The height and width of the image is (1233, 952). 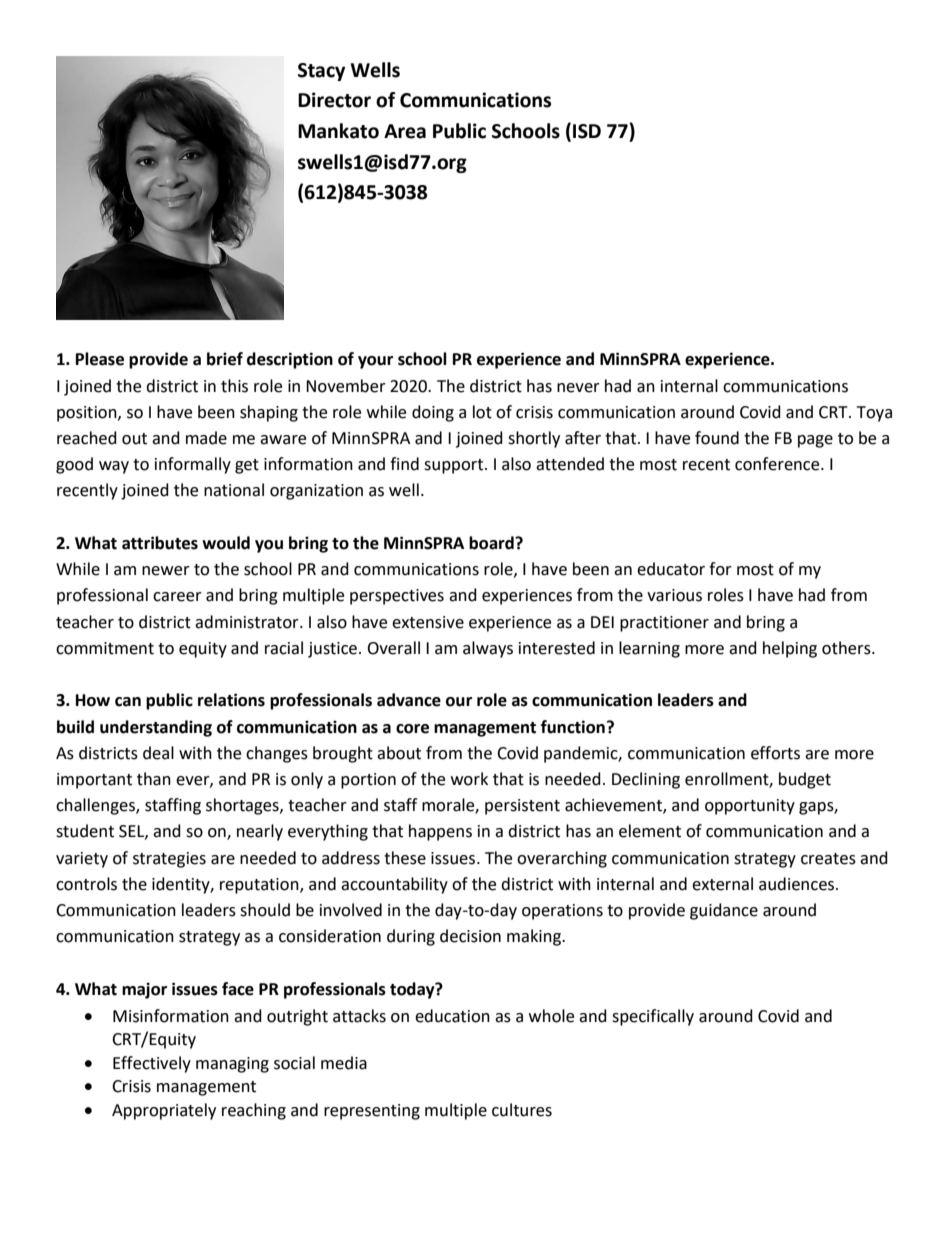 I want to click on lot, so click(x=482, y=412).
